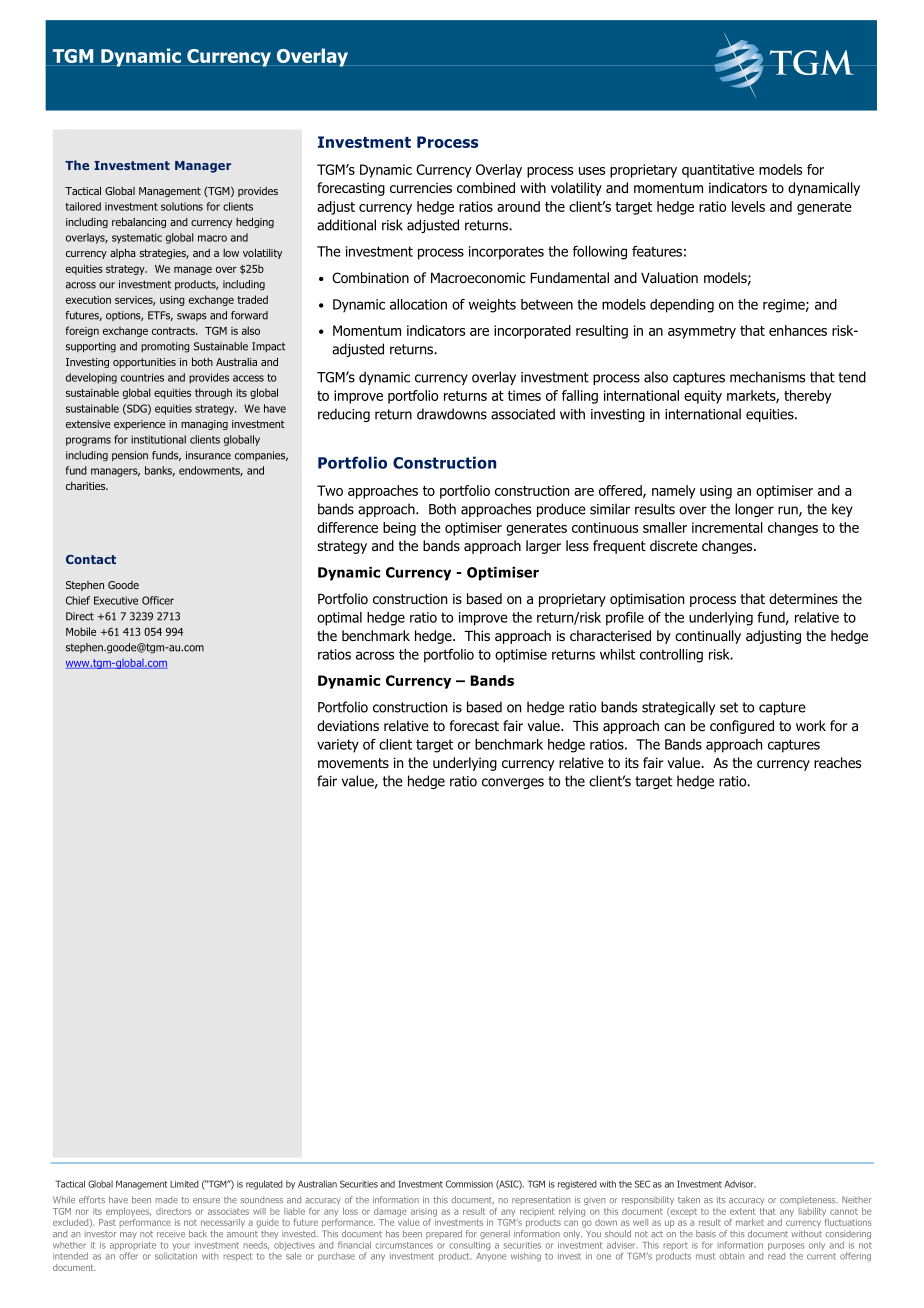  Describe the element at coordinates (81, 631) in the screenshot. I see `Mobile` at that location.
